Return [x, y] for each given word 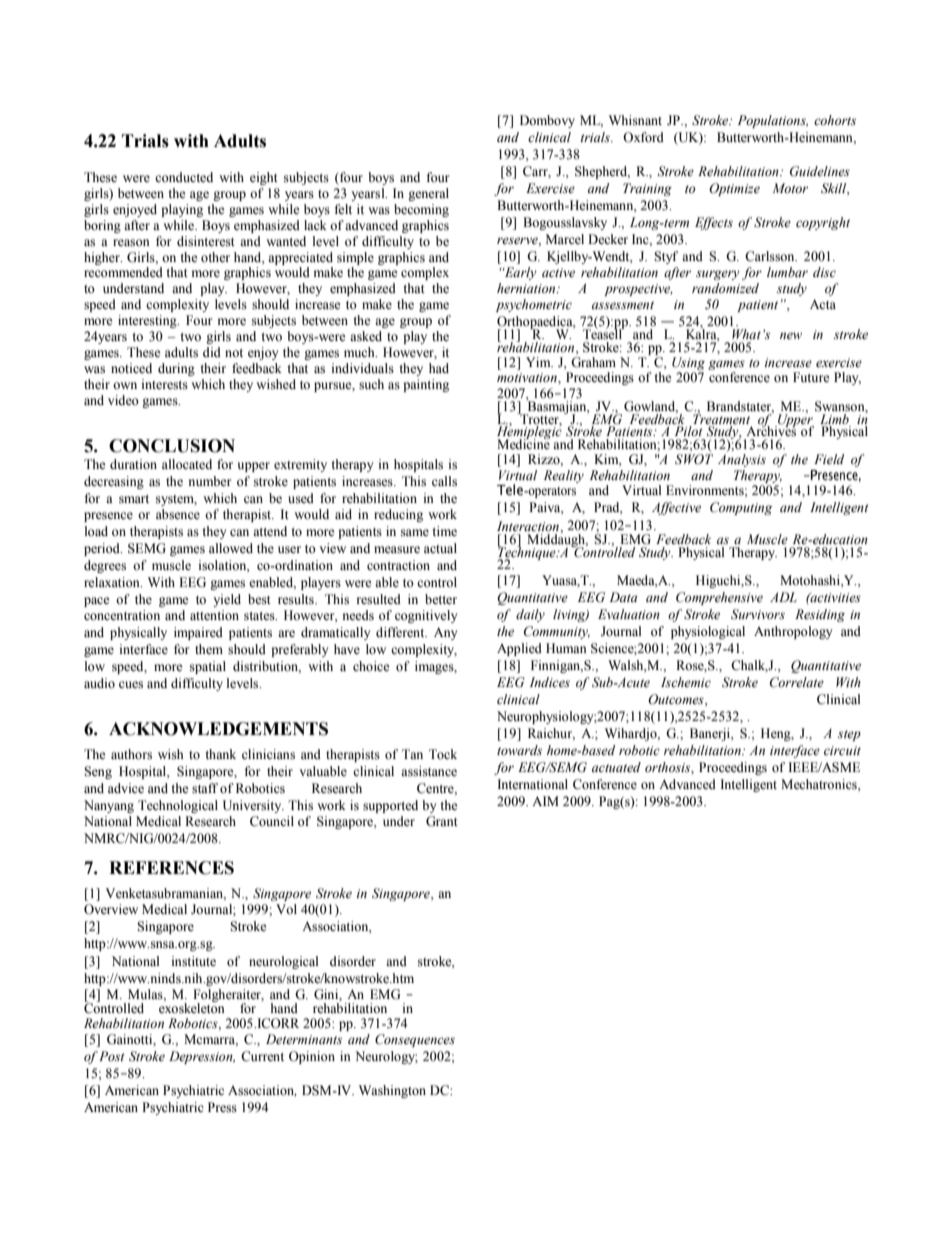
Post [111, 1056]
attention [214, 615]
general [428, 194]
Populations [773, 121]
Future [811, 377]
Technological [178, 806]
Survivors [758, 614]
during [176, 369]
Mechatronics [820, 784]
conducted [184, 177]
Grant [442, 821]
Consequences [415, 1040]
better [441, 599]
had [439, 368]
